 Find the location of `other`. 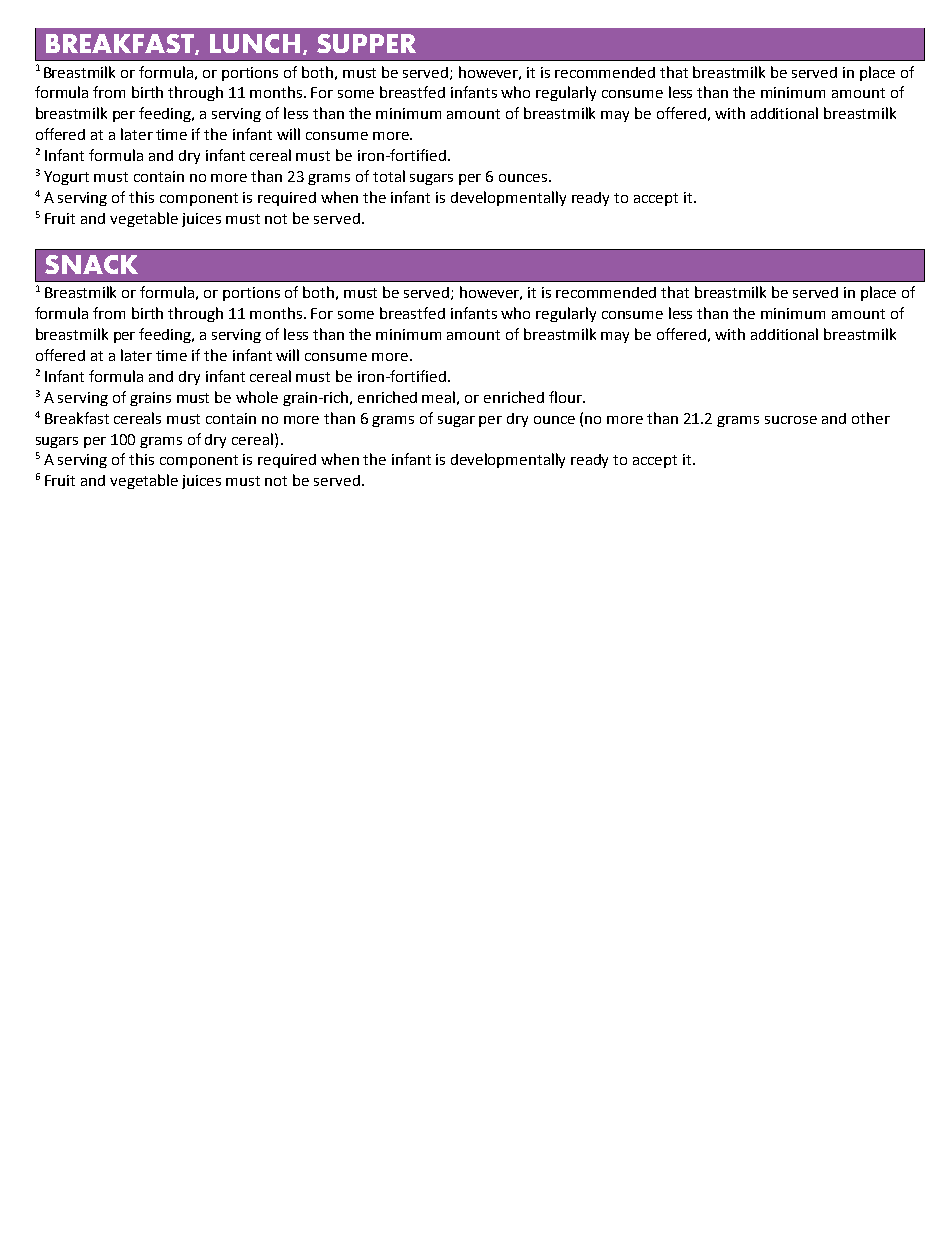

other is located at coordinates (871, 418).
